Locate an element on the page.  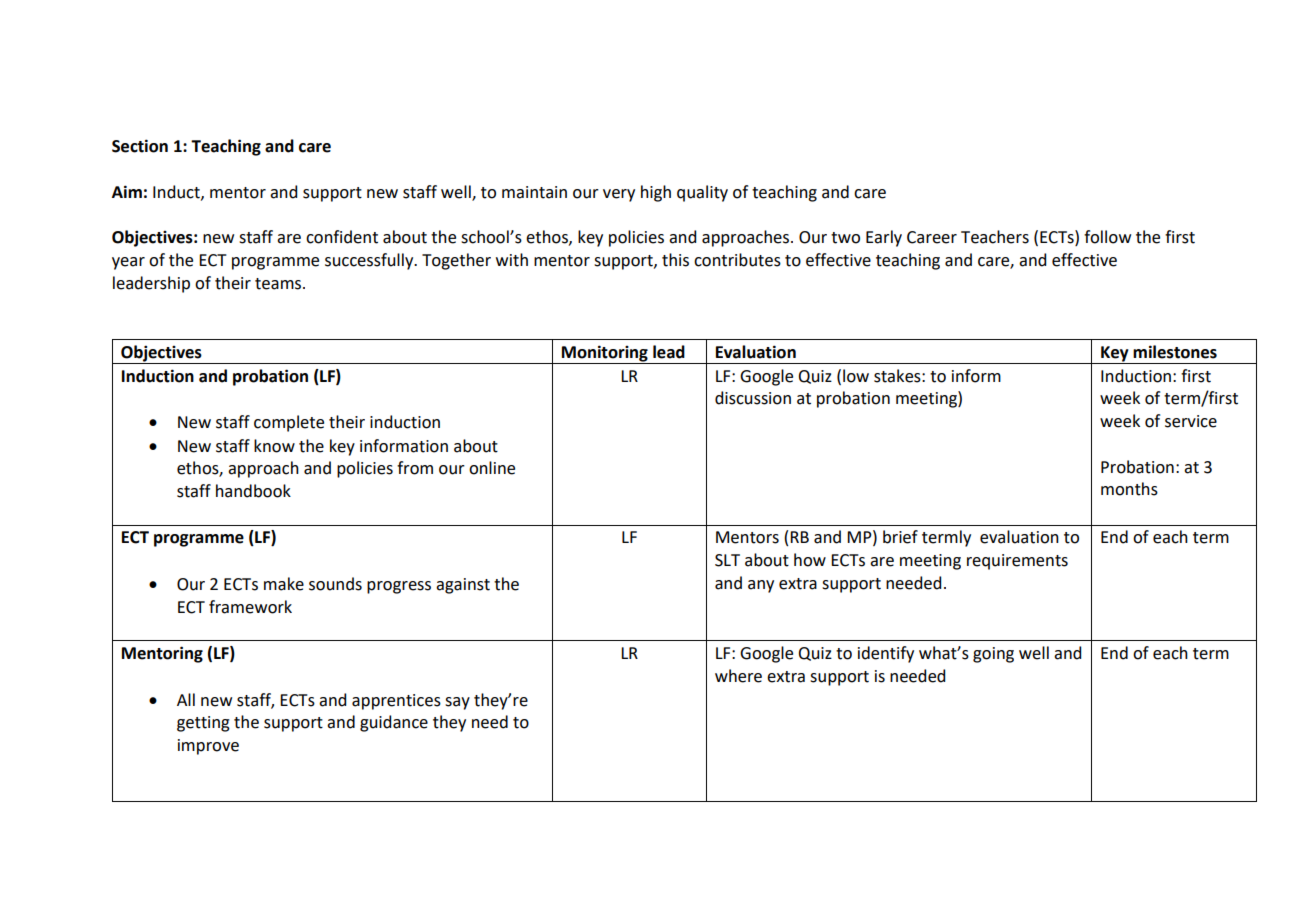
high is located at coordinates (656, 193).
